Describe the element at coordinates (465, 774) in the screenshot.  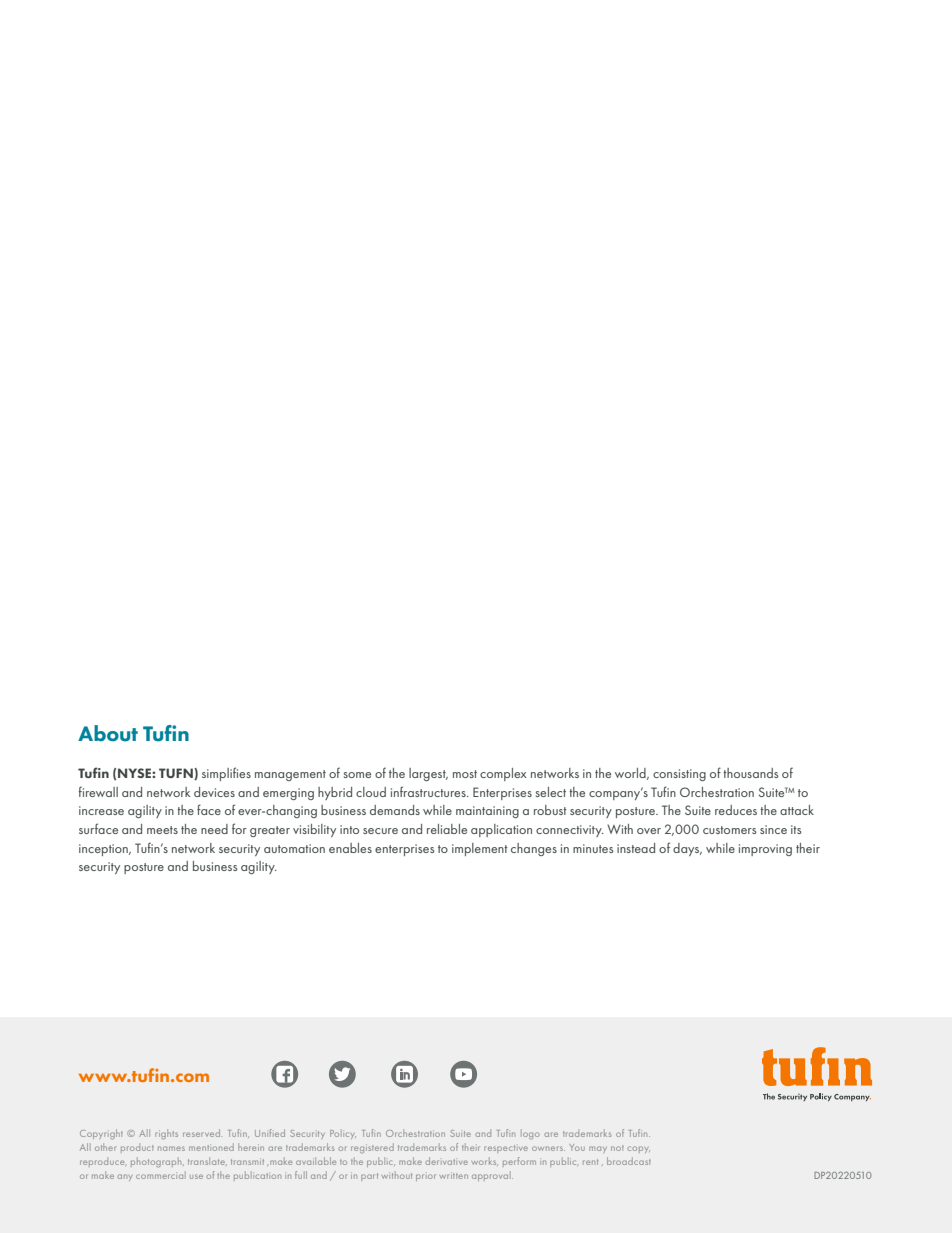
I see `most` at that location.
